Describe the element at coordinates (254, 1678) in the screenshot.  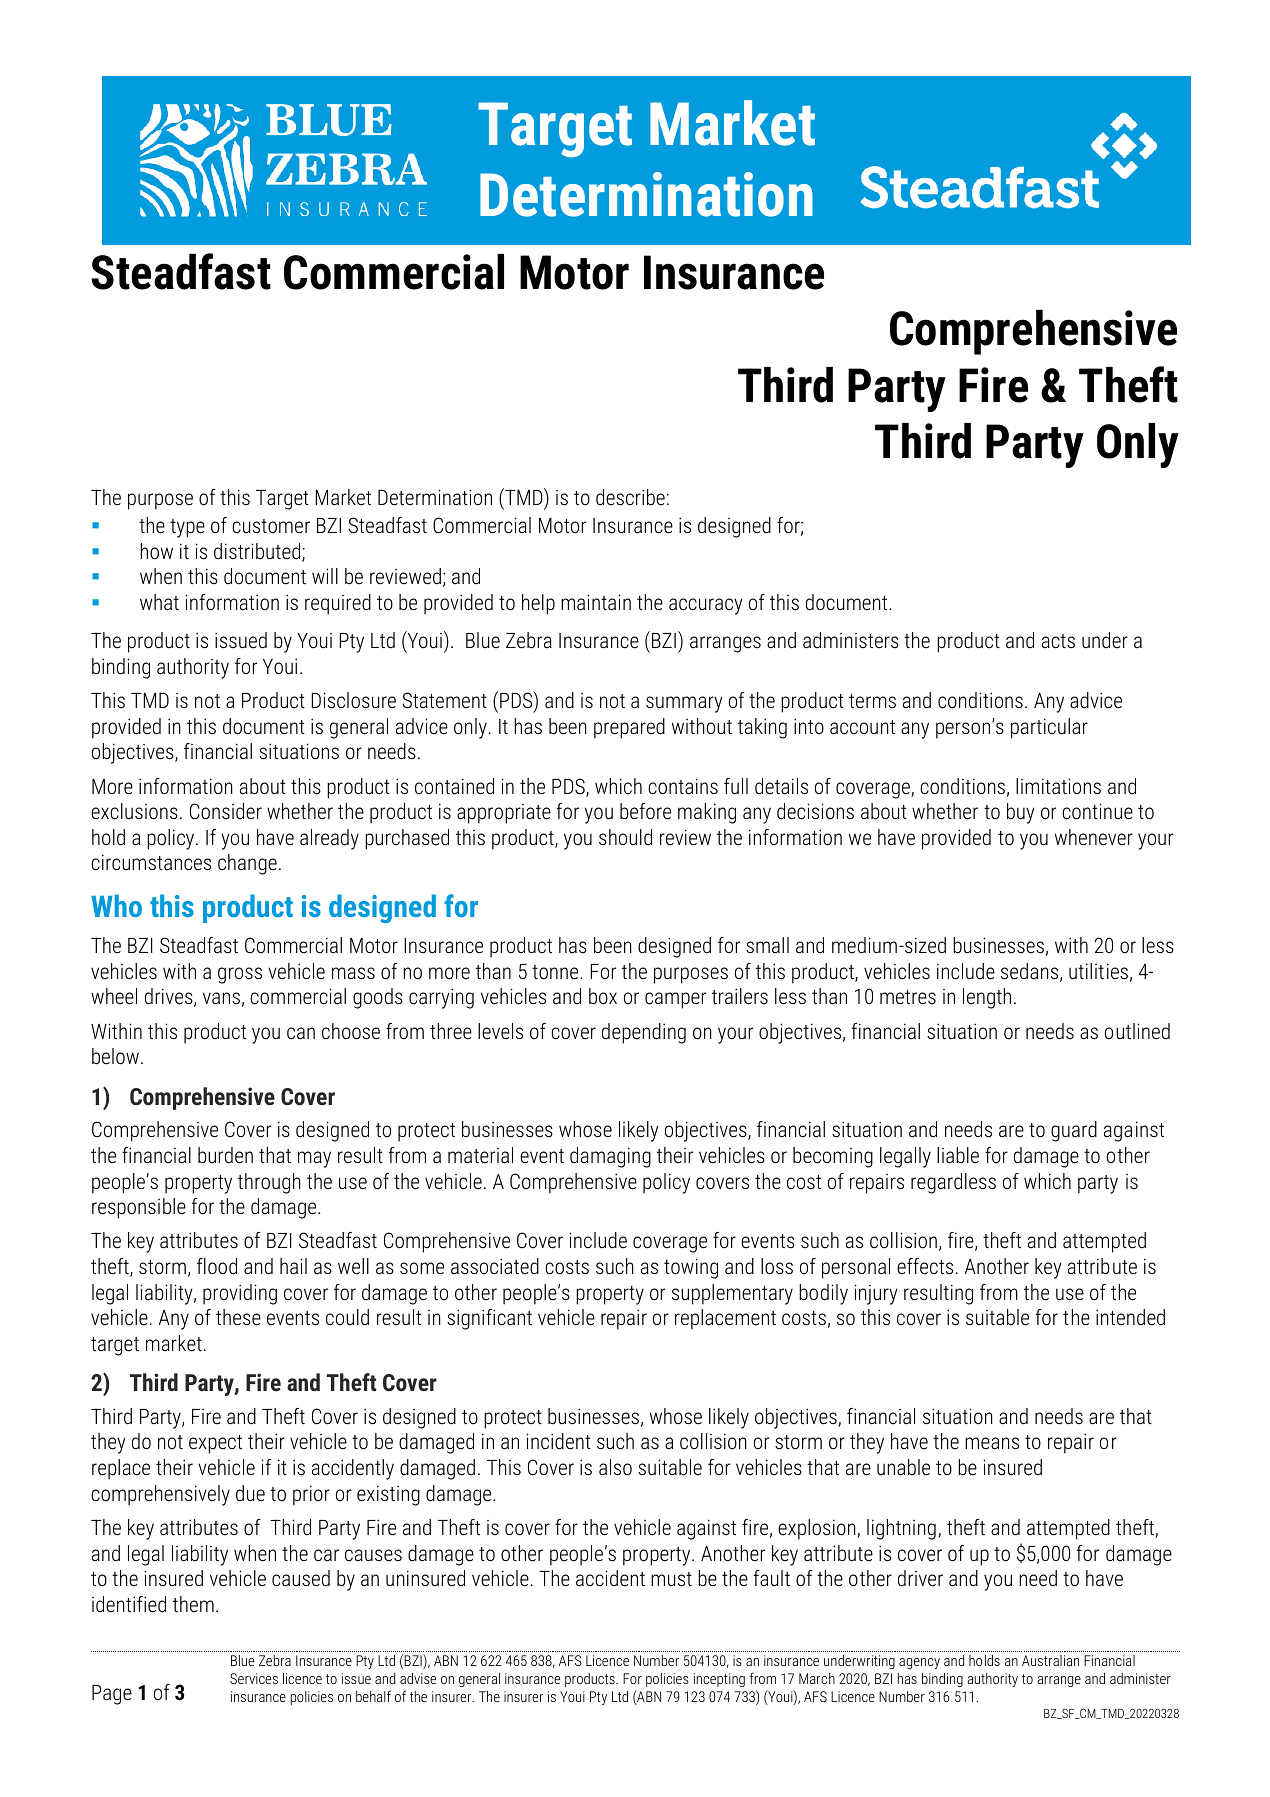
I see `Services` at that location.
